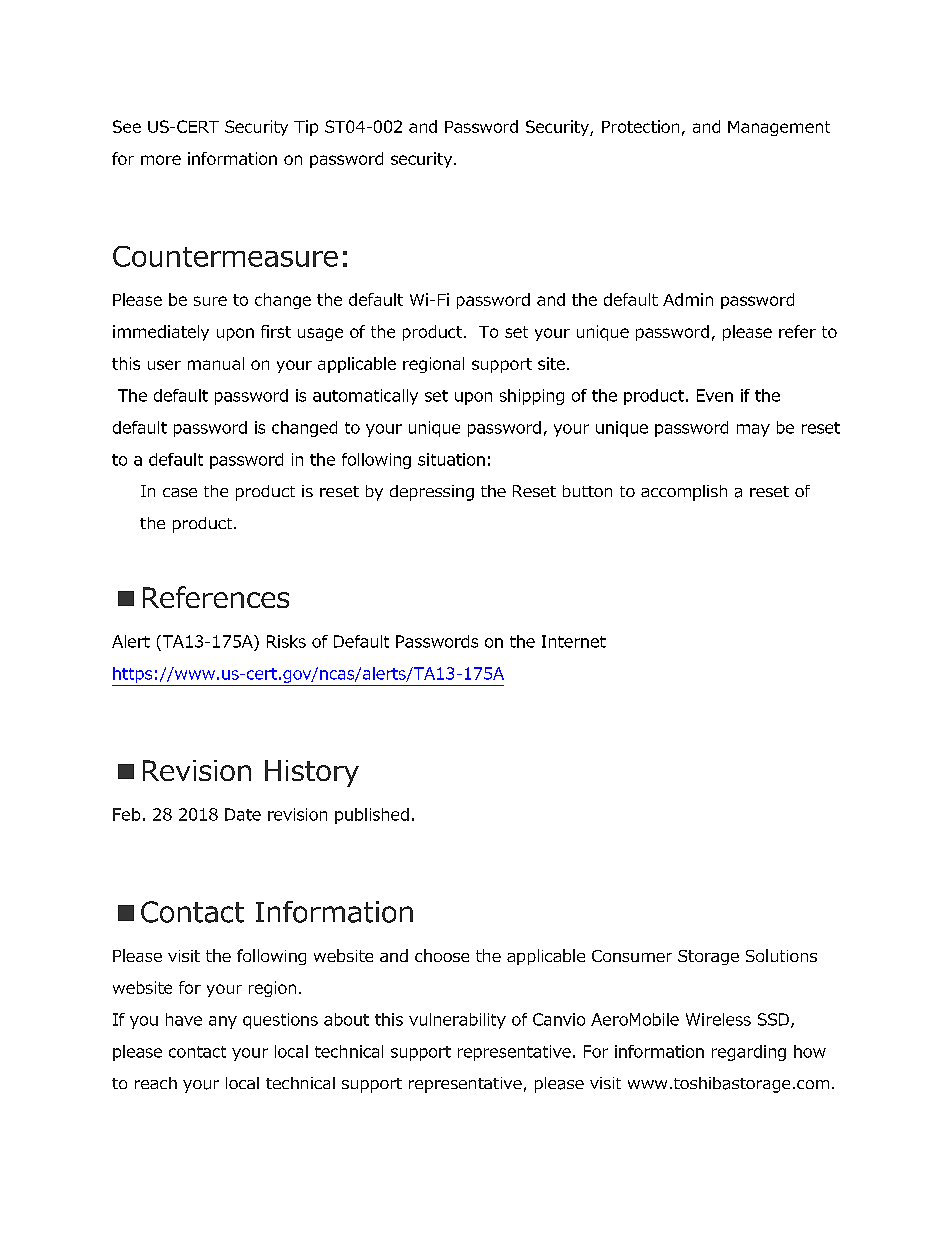  I want to click on accomplish, so click(684, 493).
